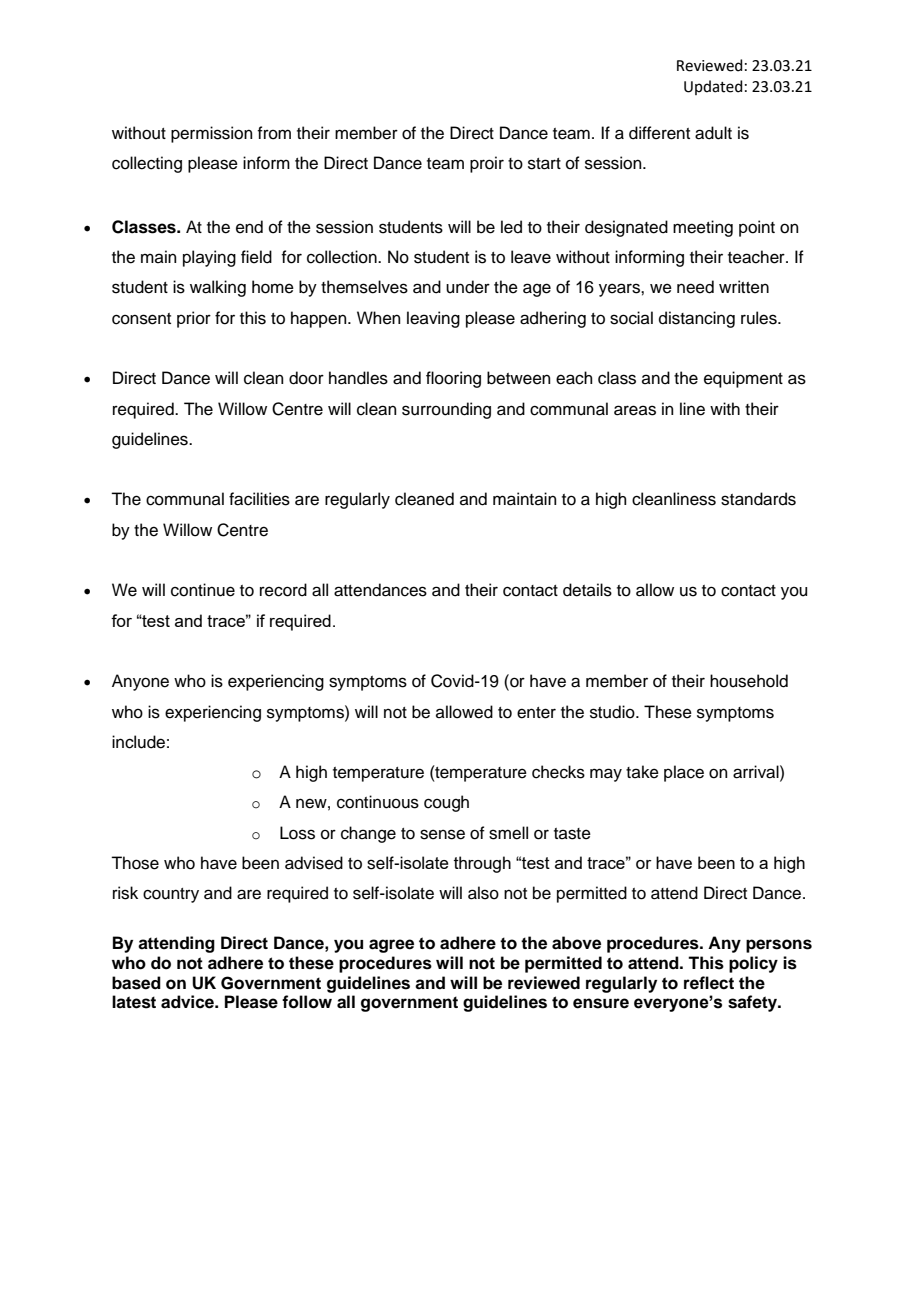 This screenshot has width=924, height=1308. Describe the element at coordinates (391, 946) in the screenshot. I see `agree` at that location.
